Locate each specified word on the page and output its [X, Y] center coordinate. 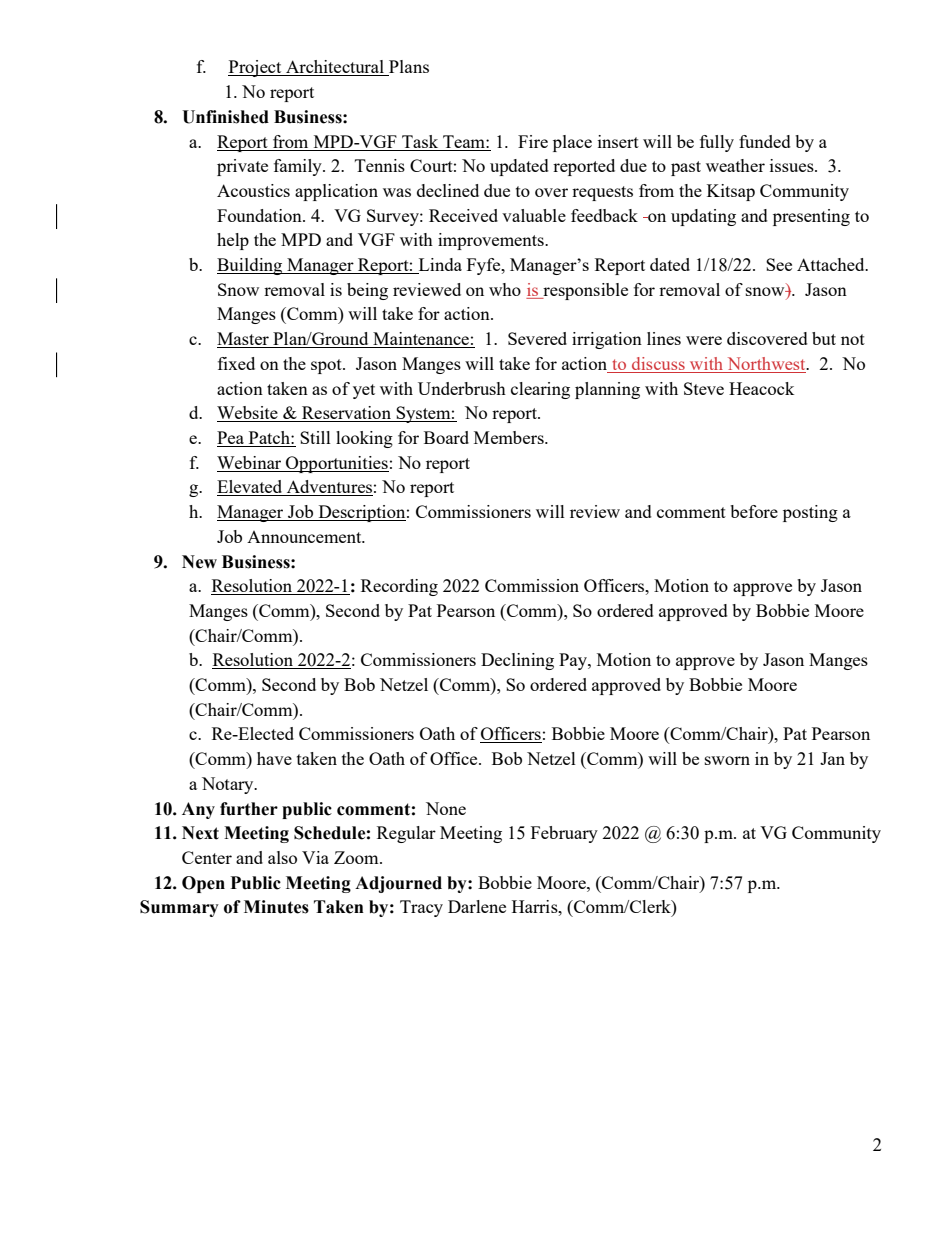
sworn [727, 760]
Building [251, 266]
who [505, 289]
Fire [533, 141]
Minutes [276, 907]
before [754, 511]
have [274, 758]
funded [765, 141]
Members [510, 437]
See [779, 264]
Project [256, 68]
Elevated [251, 488]
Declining [517, 661]
